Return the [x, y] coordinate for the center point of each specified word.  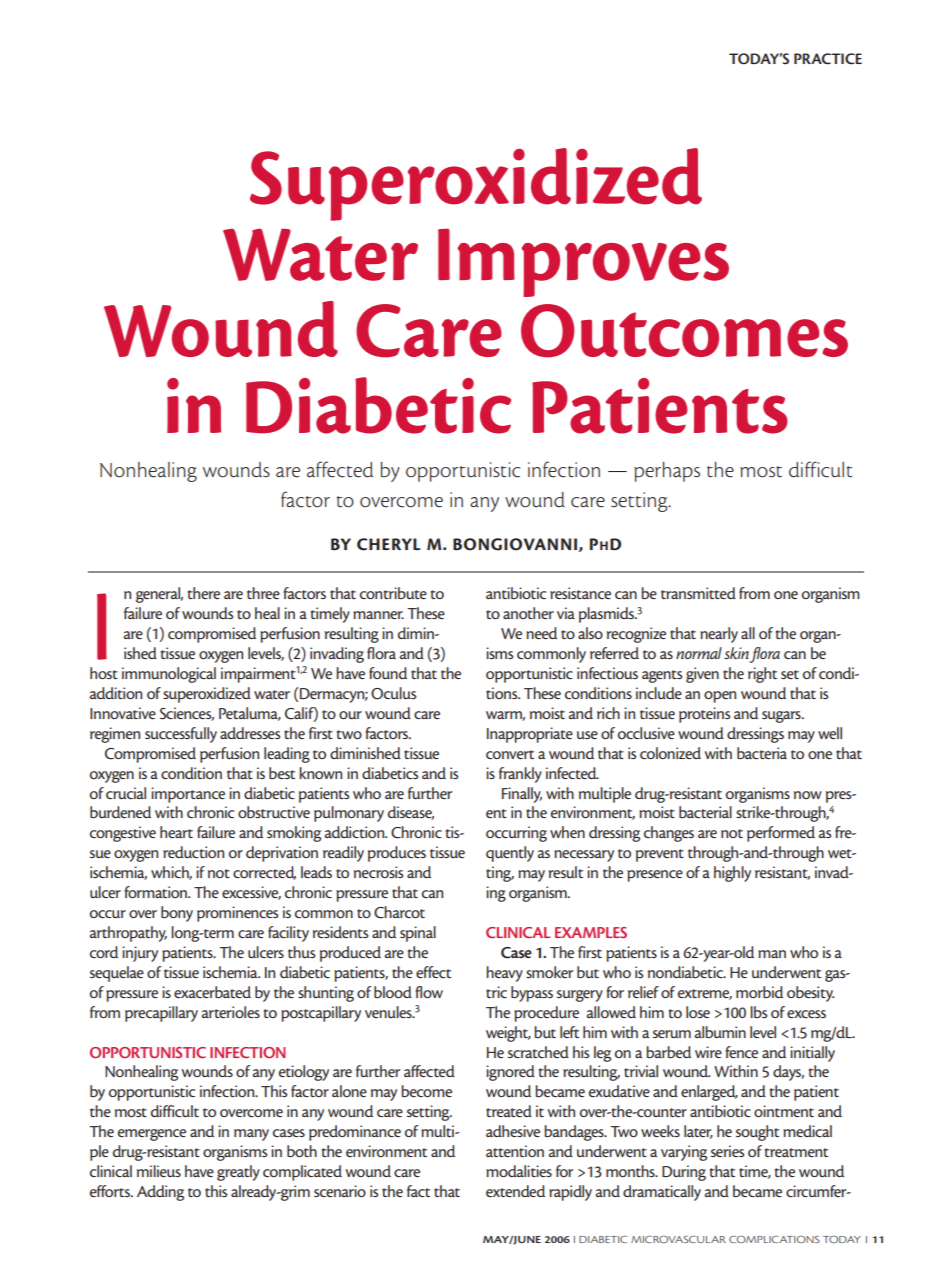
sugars [782, 717]
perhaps [667, 472]
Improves [583, 262]
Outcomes [684, 331]
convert [510, 754]
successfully [181, 735]
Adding [160, 1193]
